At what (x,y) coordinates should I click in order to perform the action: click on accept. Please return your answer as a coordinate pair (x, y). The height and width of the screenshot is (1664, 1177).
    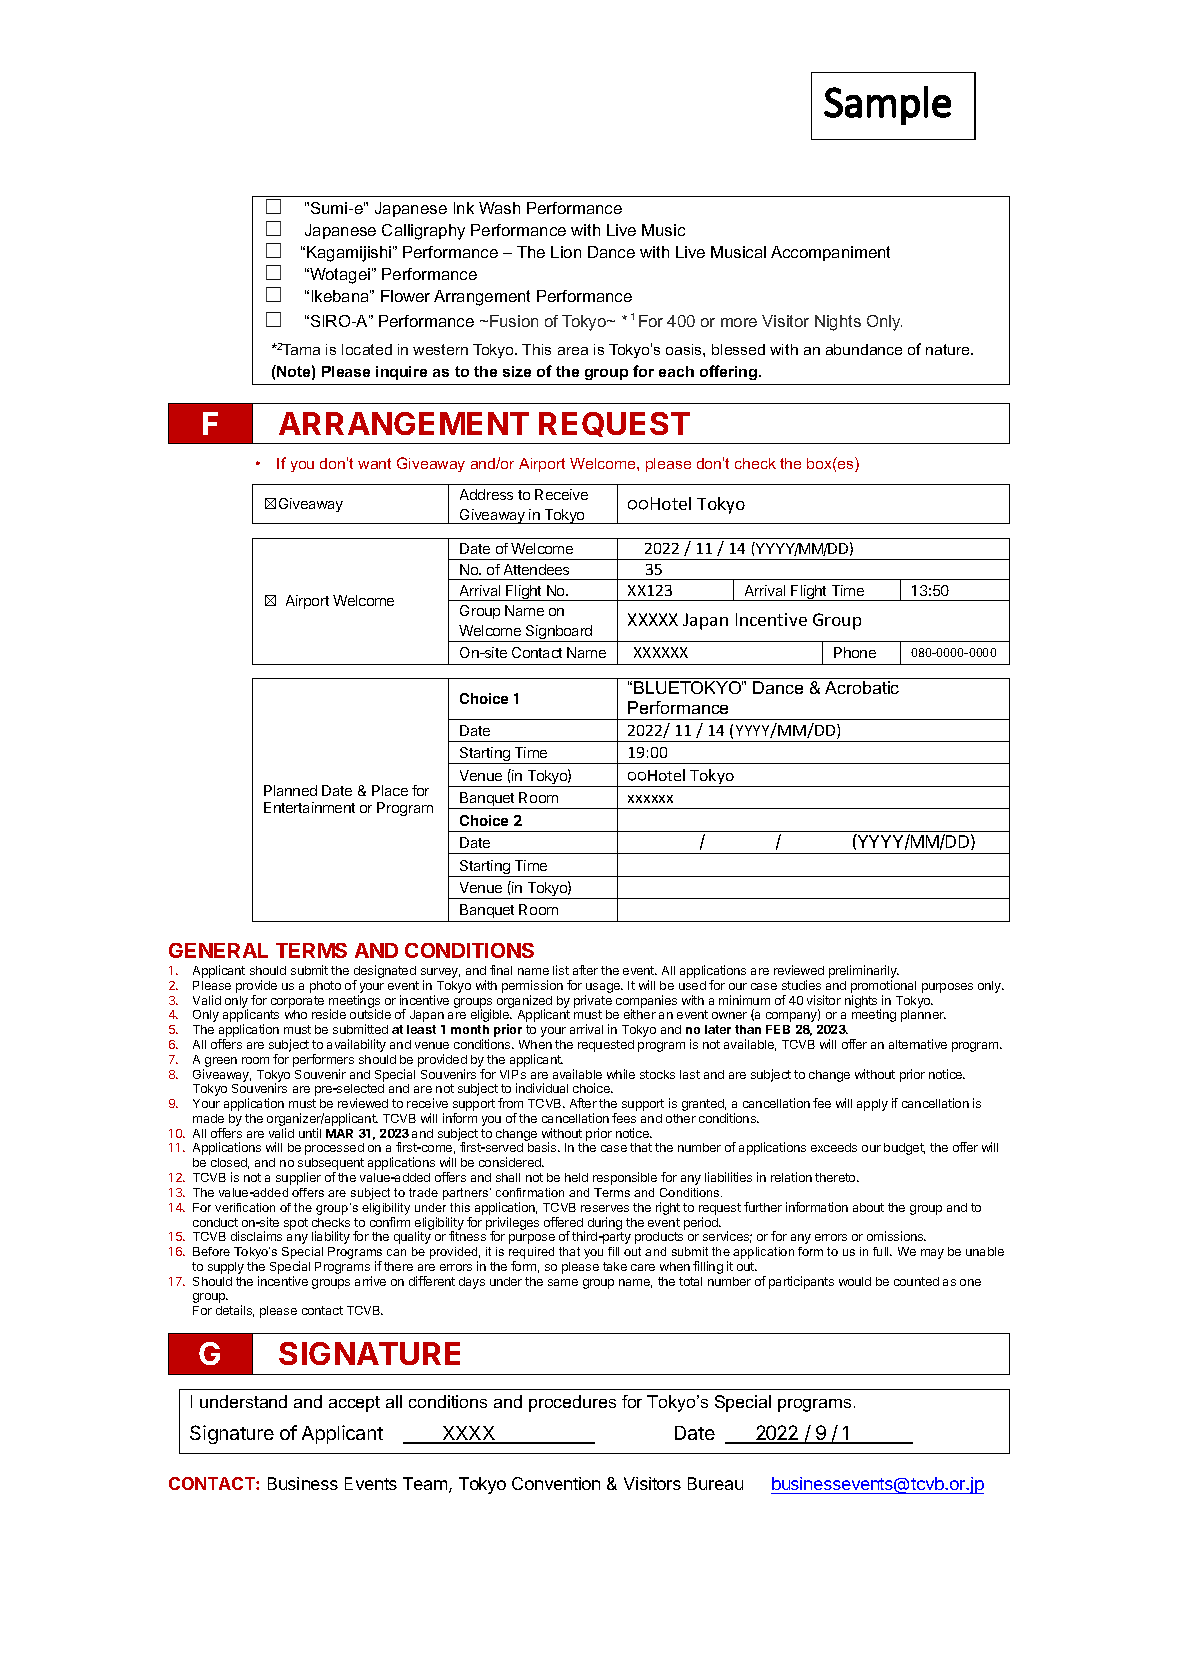
    Looking at the image, I should click on (354, 1404).
